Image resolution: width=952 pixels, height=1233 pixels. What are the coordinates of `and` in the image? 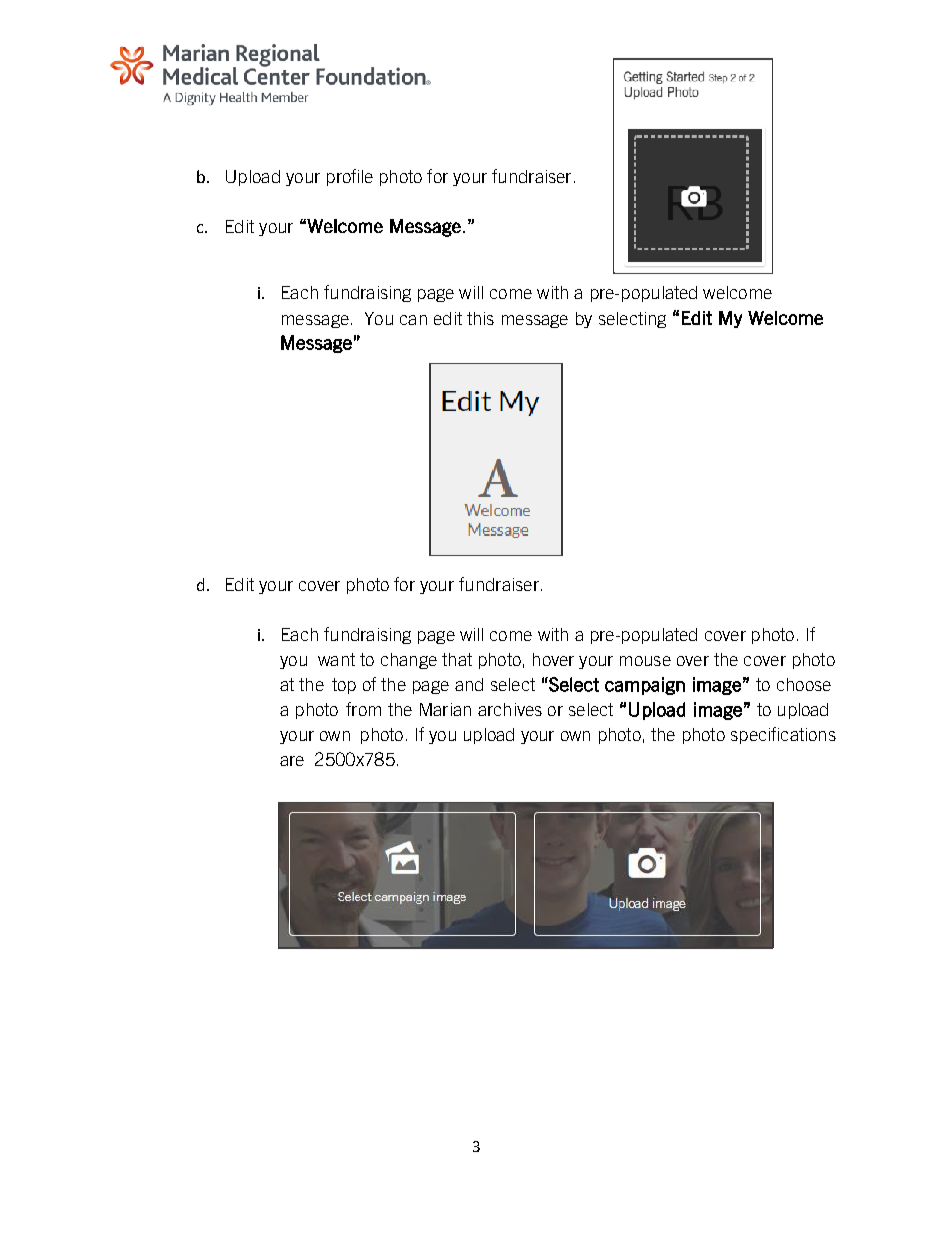 It's located at (469, 684).
